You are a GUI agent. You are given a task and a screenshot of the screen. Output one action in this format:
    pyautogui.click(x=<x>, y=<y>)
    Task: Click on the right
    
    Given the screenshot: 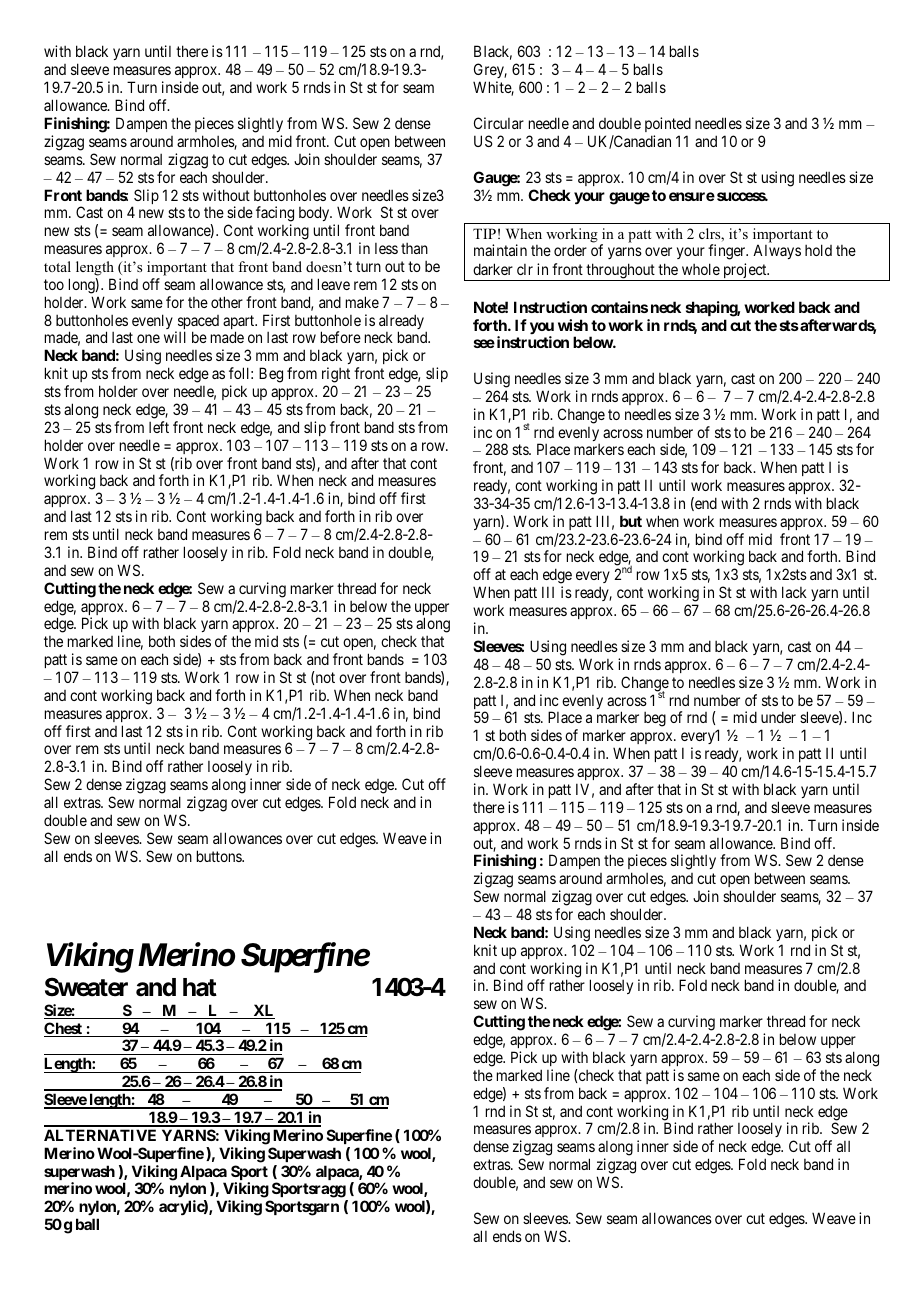 What is the action you would take?
    pyautogui.click(x=336, y=375)
